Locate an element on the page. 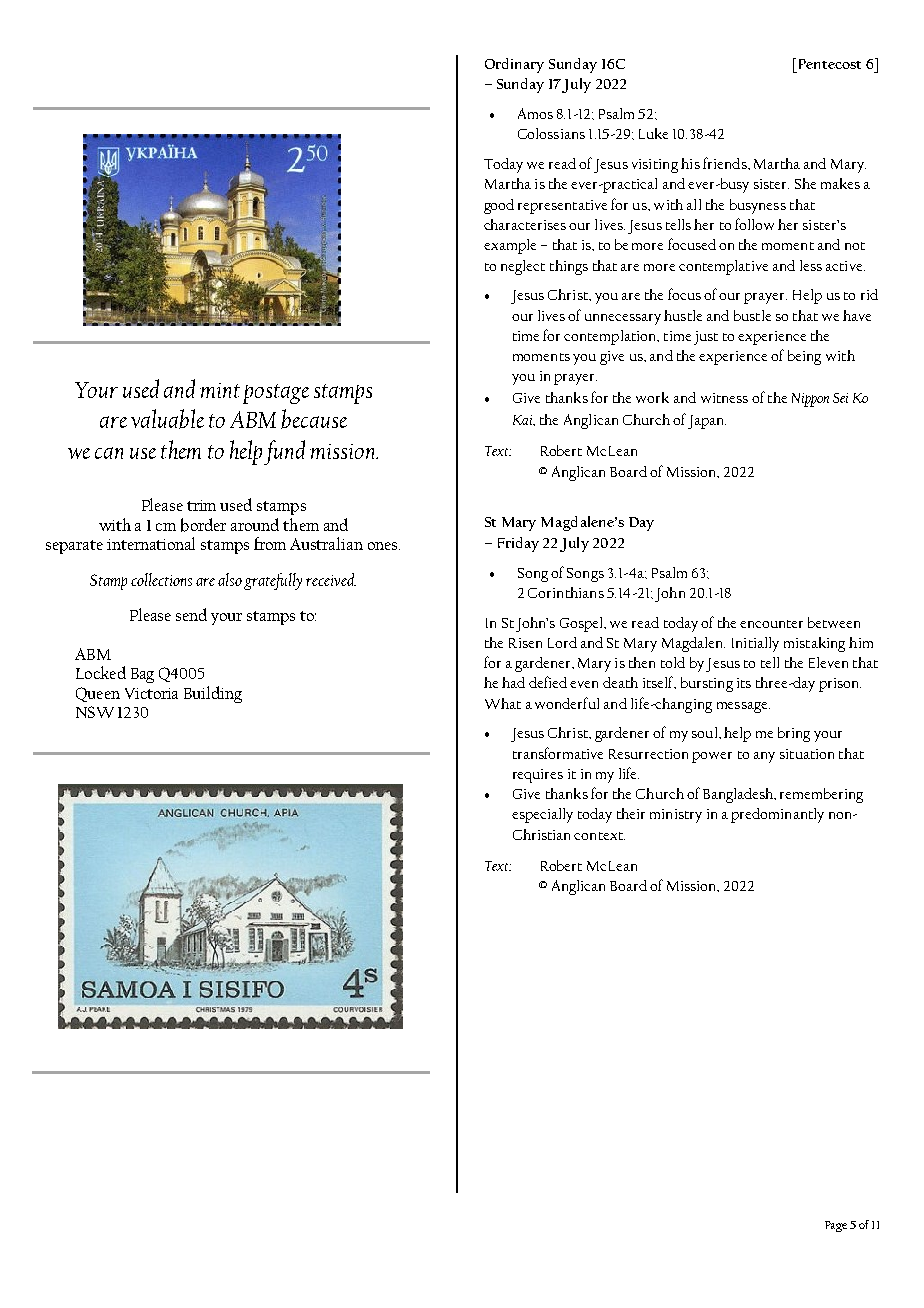 The image size is (924, 1308). international is located at coordinates (151, 543).
